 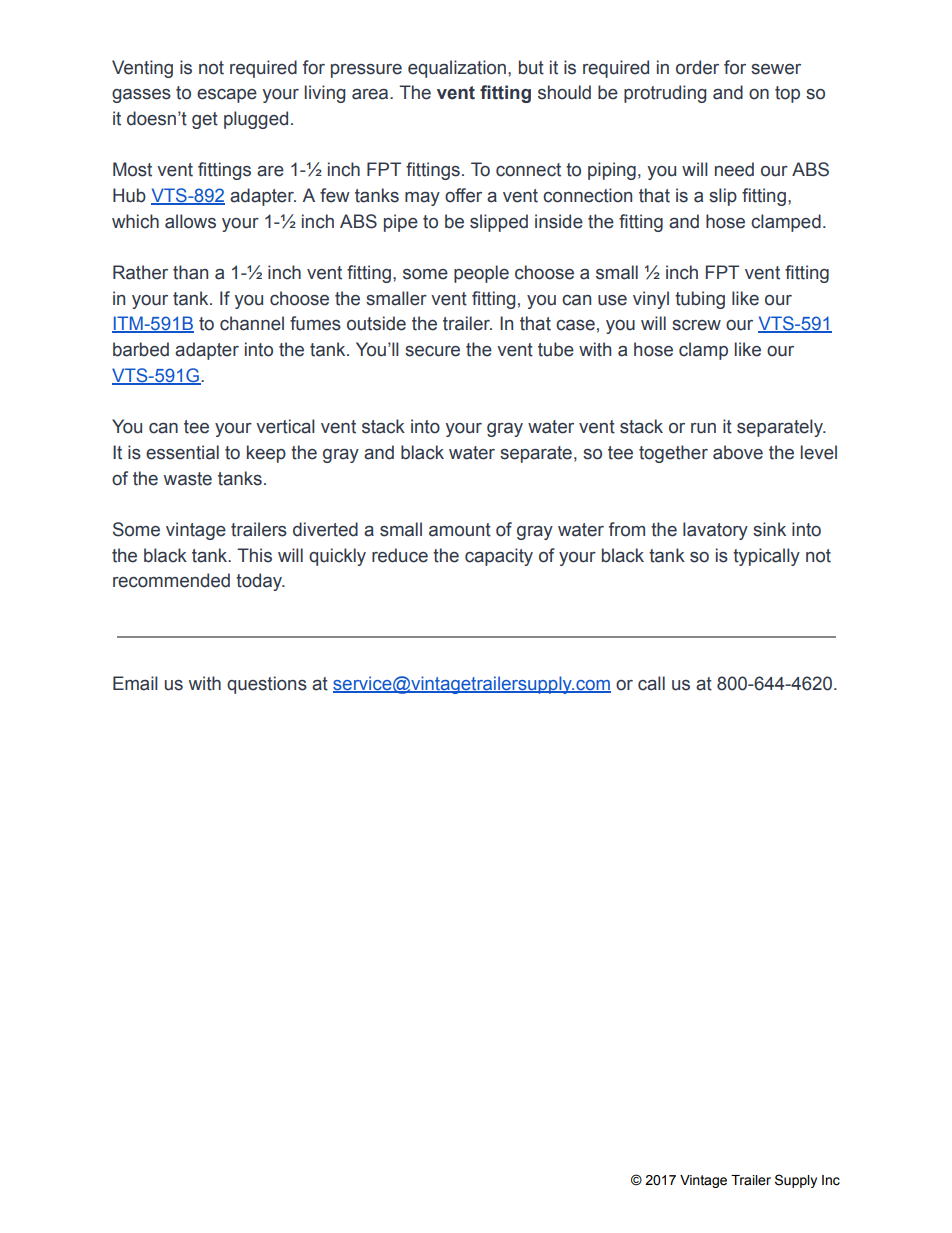 I want to click on escape, so click(x=227, y=96).
